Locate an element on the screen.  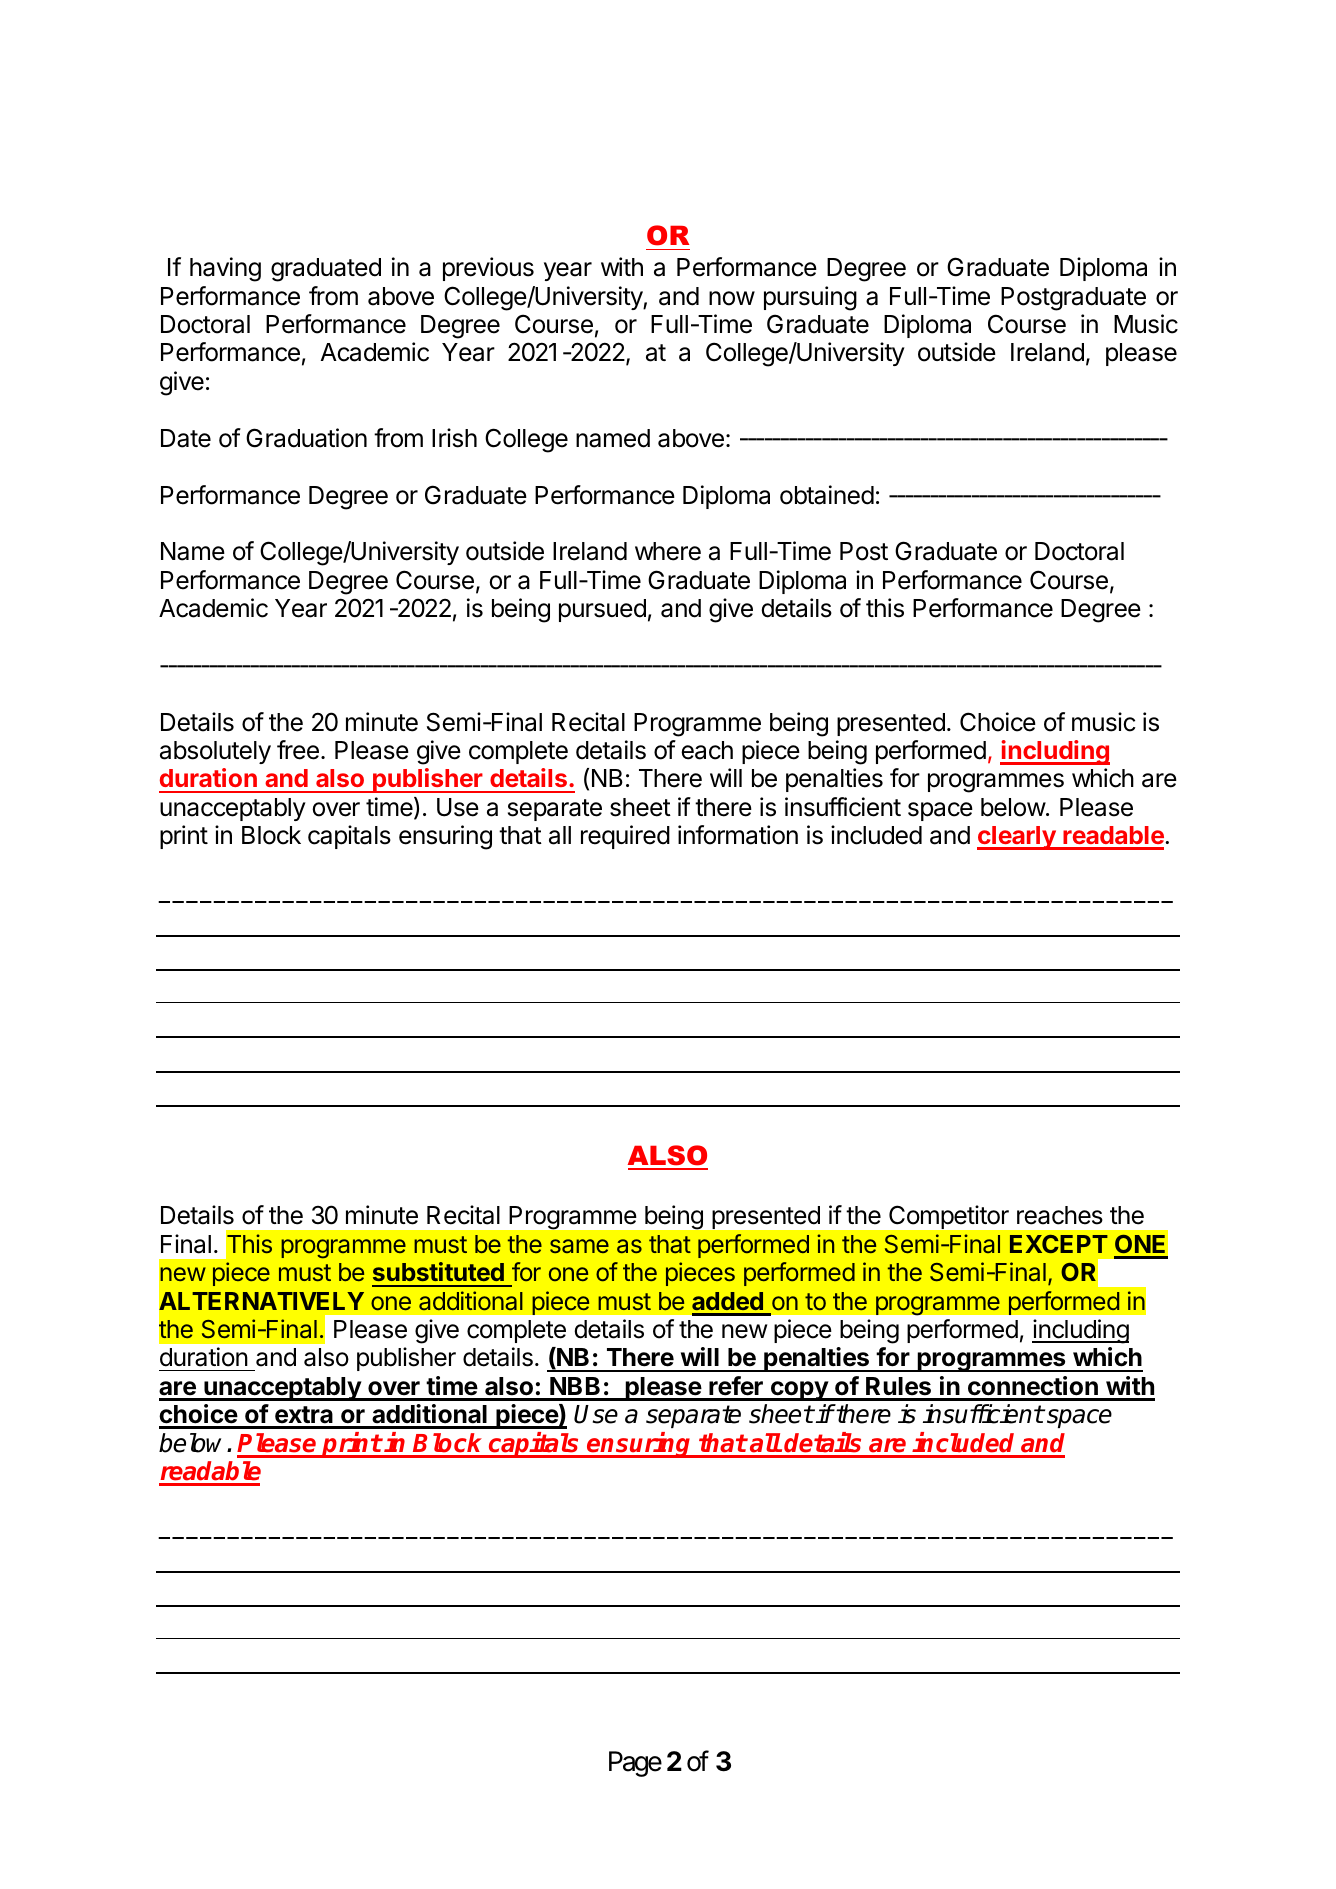
absolutely is located at coordinates (215, 752).
